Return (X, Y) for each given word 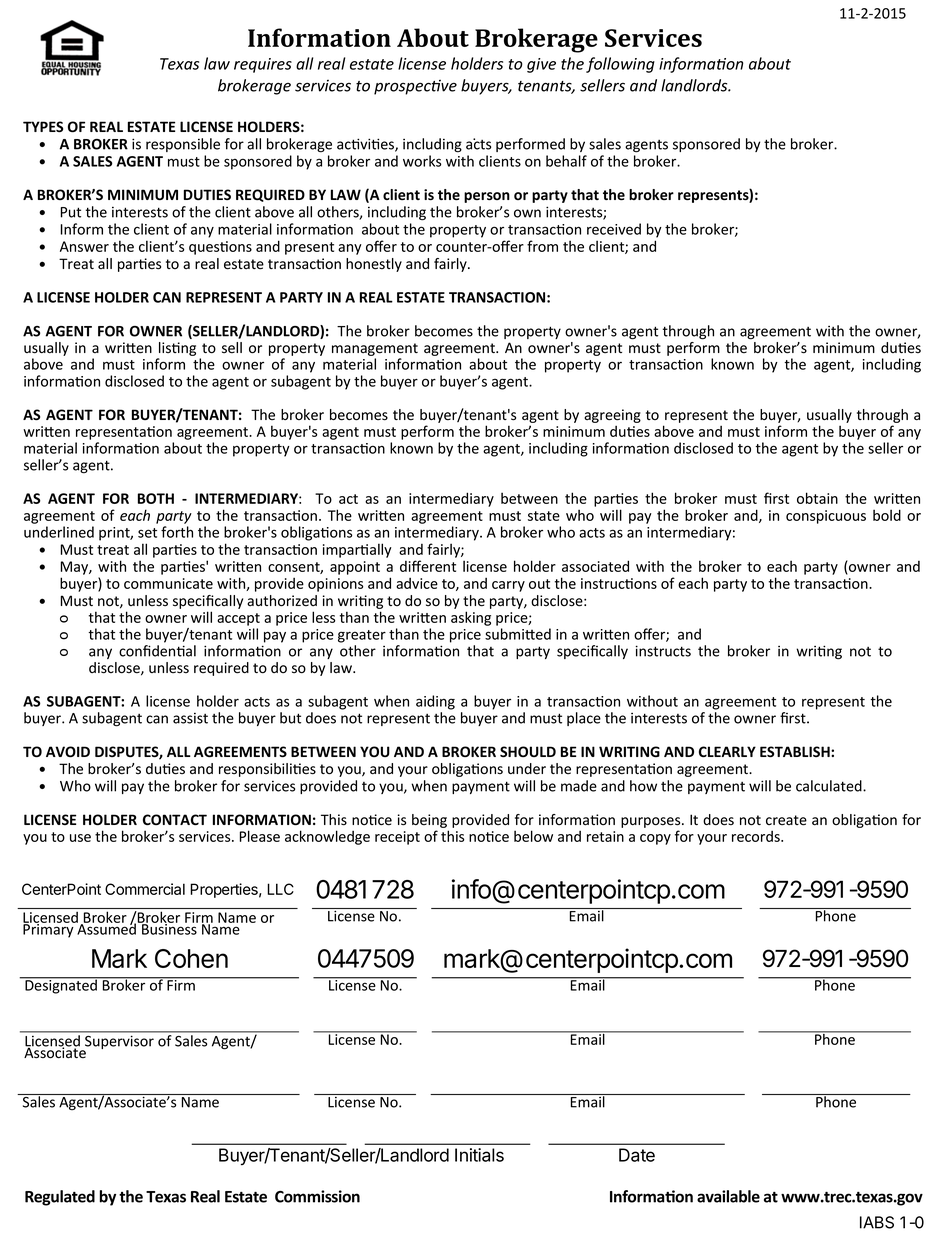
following (620, 65)
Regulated (60, 1198)
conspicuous (826, 517)
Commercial (145, 889)
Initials (479, 1155)
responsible (183, 145)
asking (471, 618)
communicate (168, 583)
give (541, 65)
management (375, 349)
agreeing (612, 416)
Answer (84, 246)
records (757, 836)
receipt (397, 838)
